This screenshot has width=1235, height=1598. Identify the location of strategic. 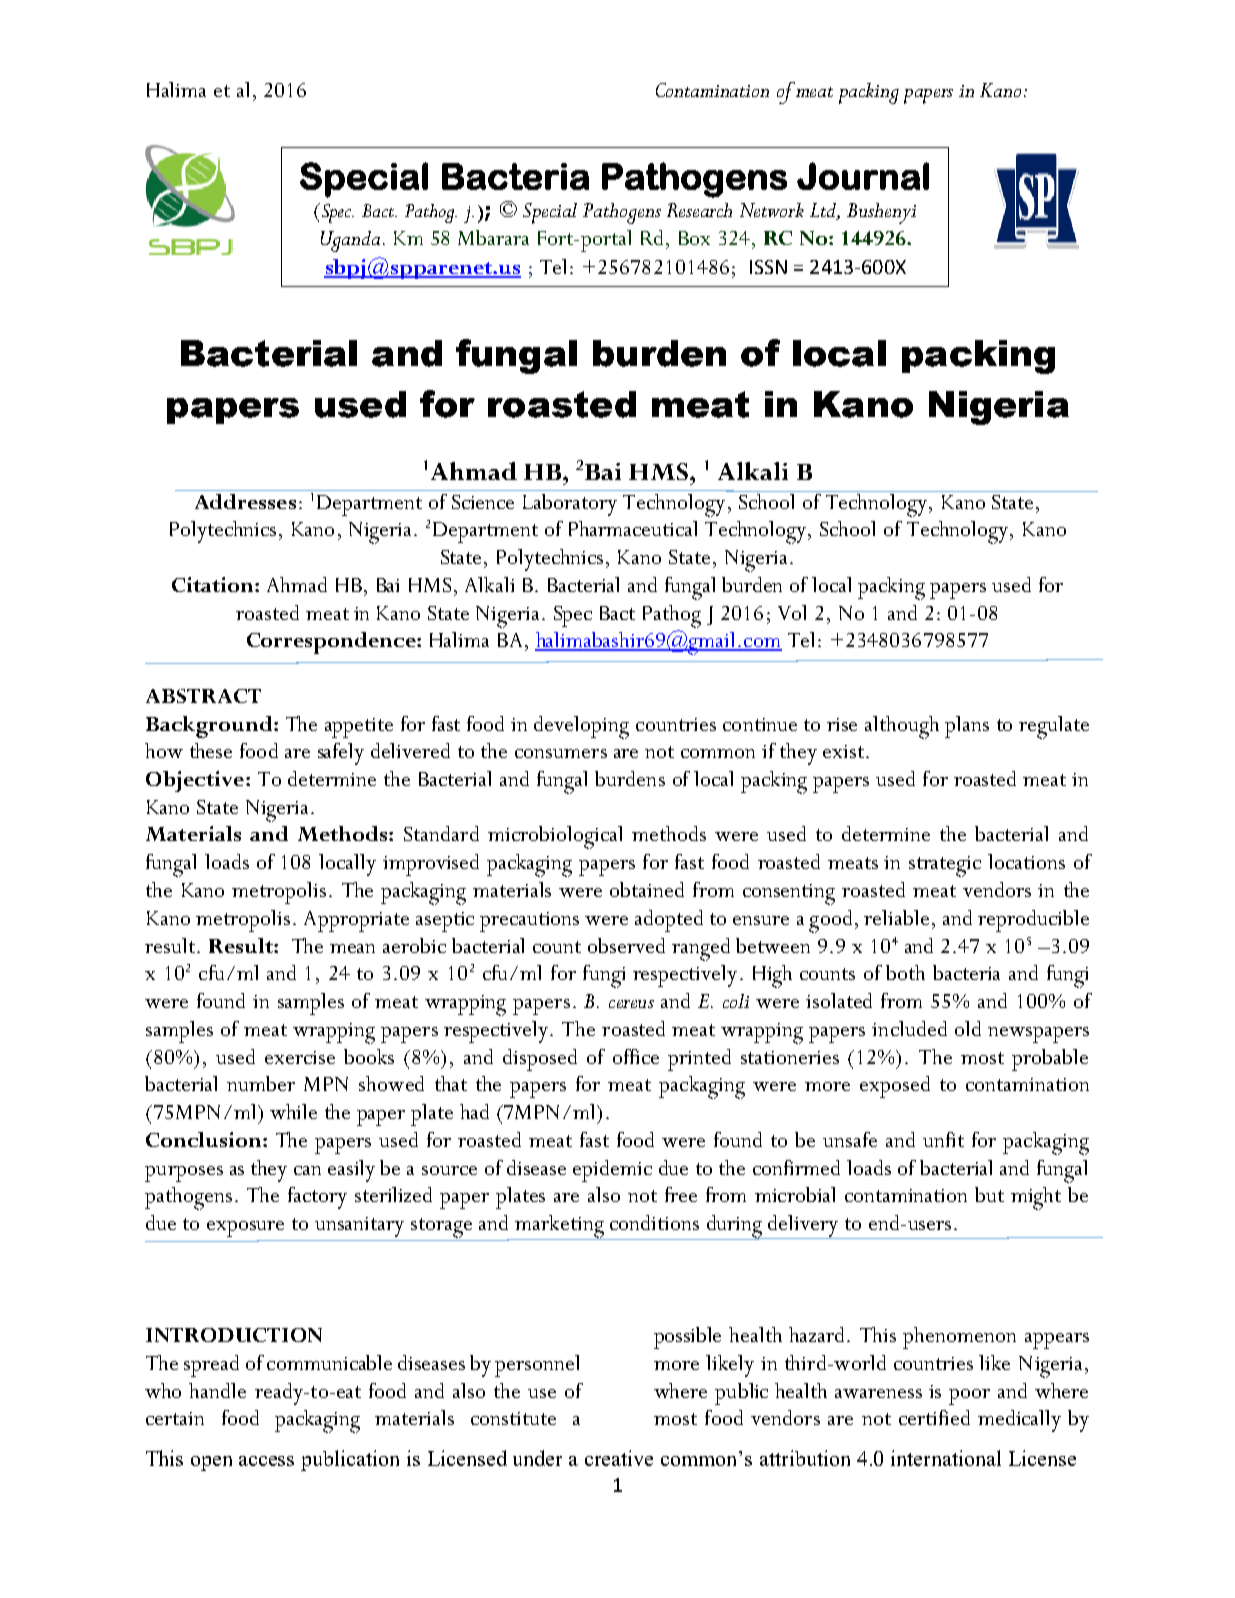
(945, 866).
